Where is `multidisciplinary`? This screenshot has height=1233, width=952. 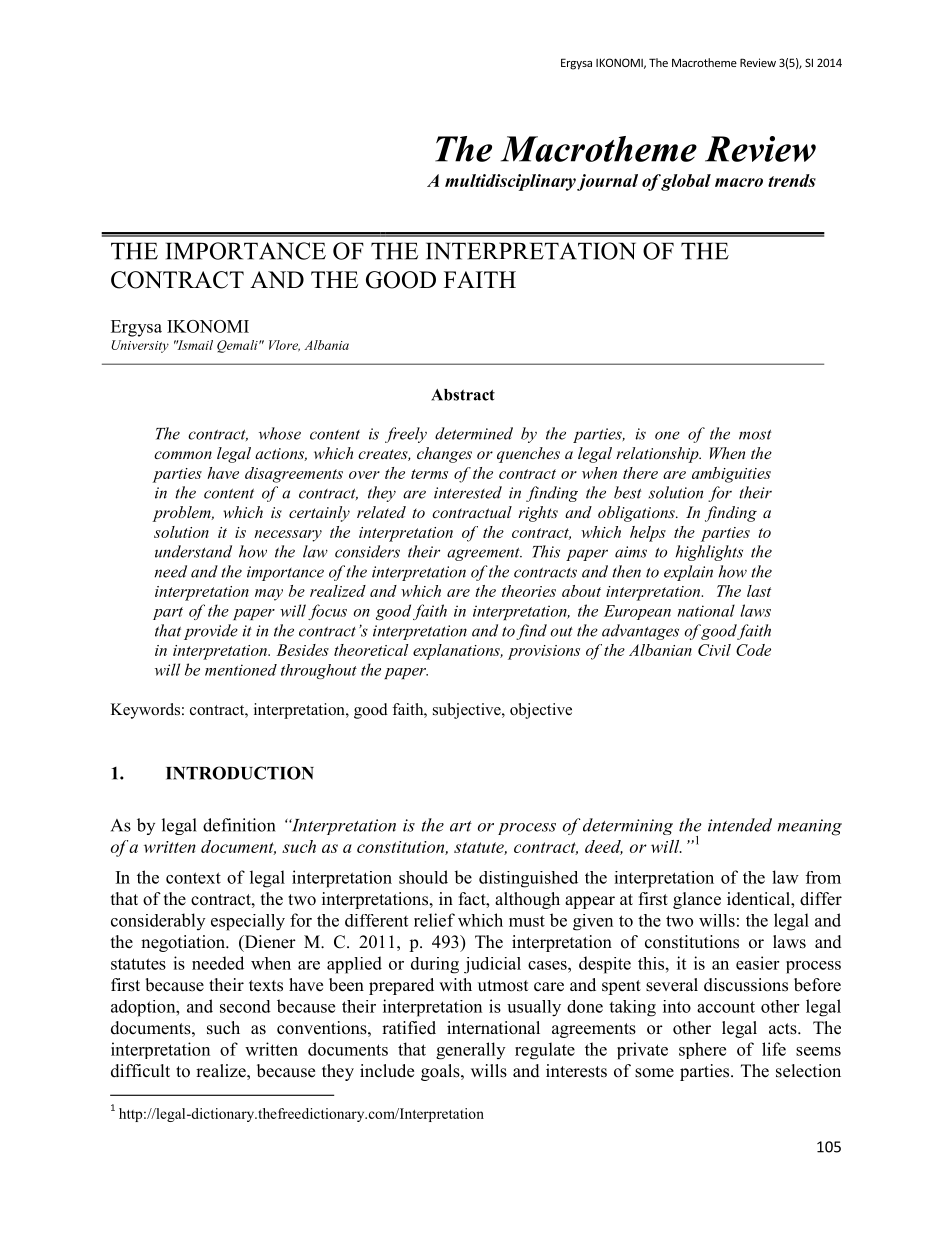
multidisciplinary is located at coordinates (510, 182).
